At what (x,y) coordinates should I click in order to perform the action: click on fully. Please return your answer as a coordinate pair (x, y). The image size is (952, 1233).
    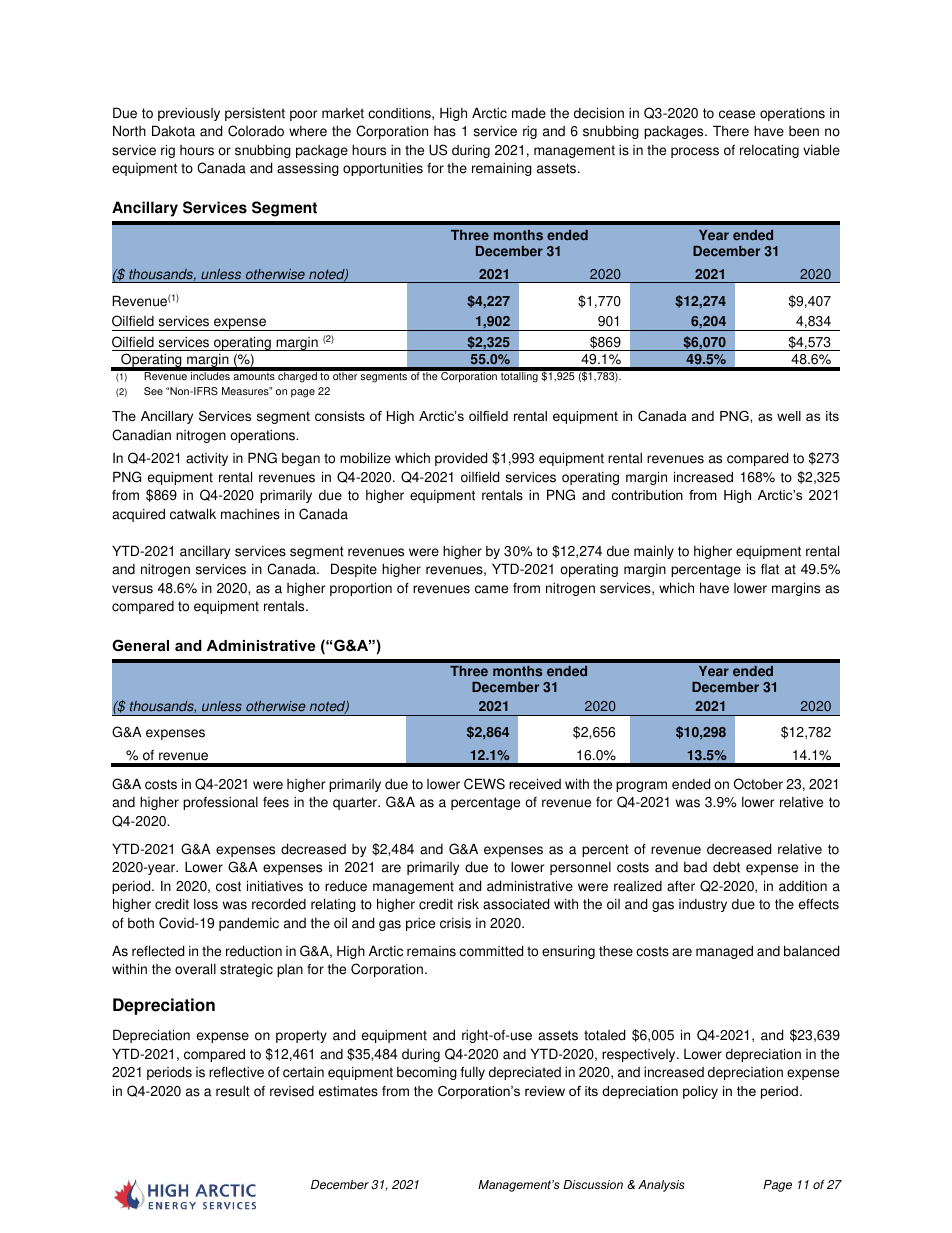
    Looking at the image, I should click on (473, 1073).
